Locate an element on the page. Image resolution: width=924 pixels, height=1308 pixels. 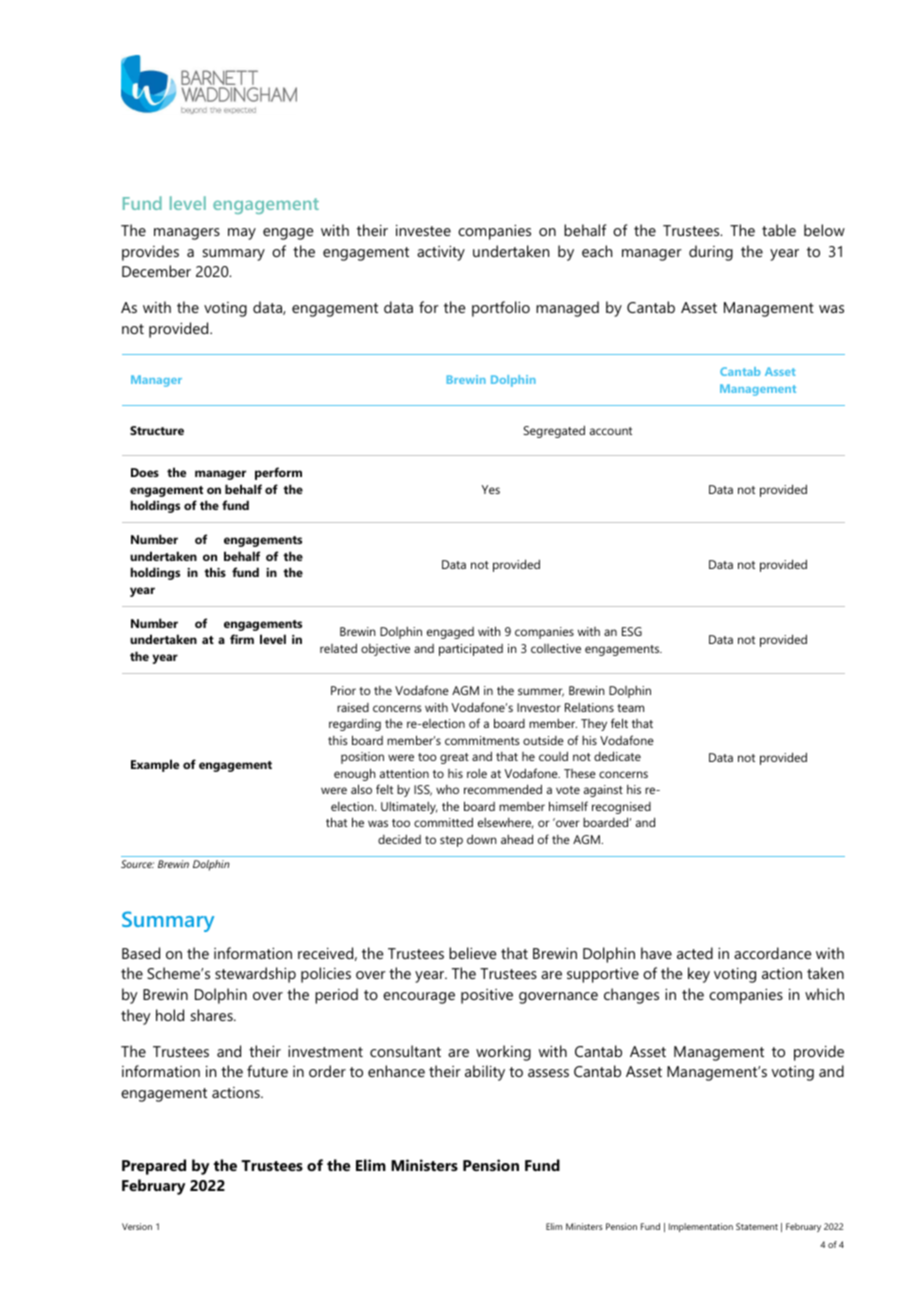
activity is located at coordinates (441, 253).
